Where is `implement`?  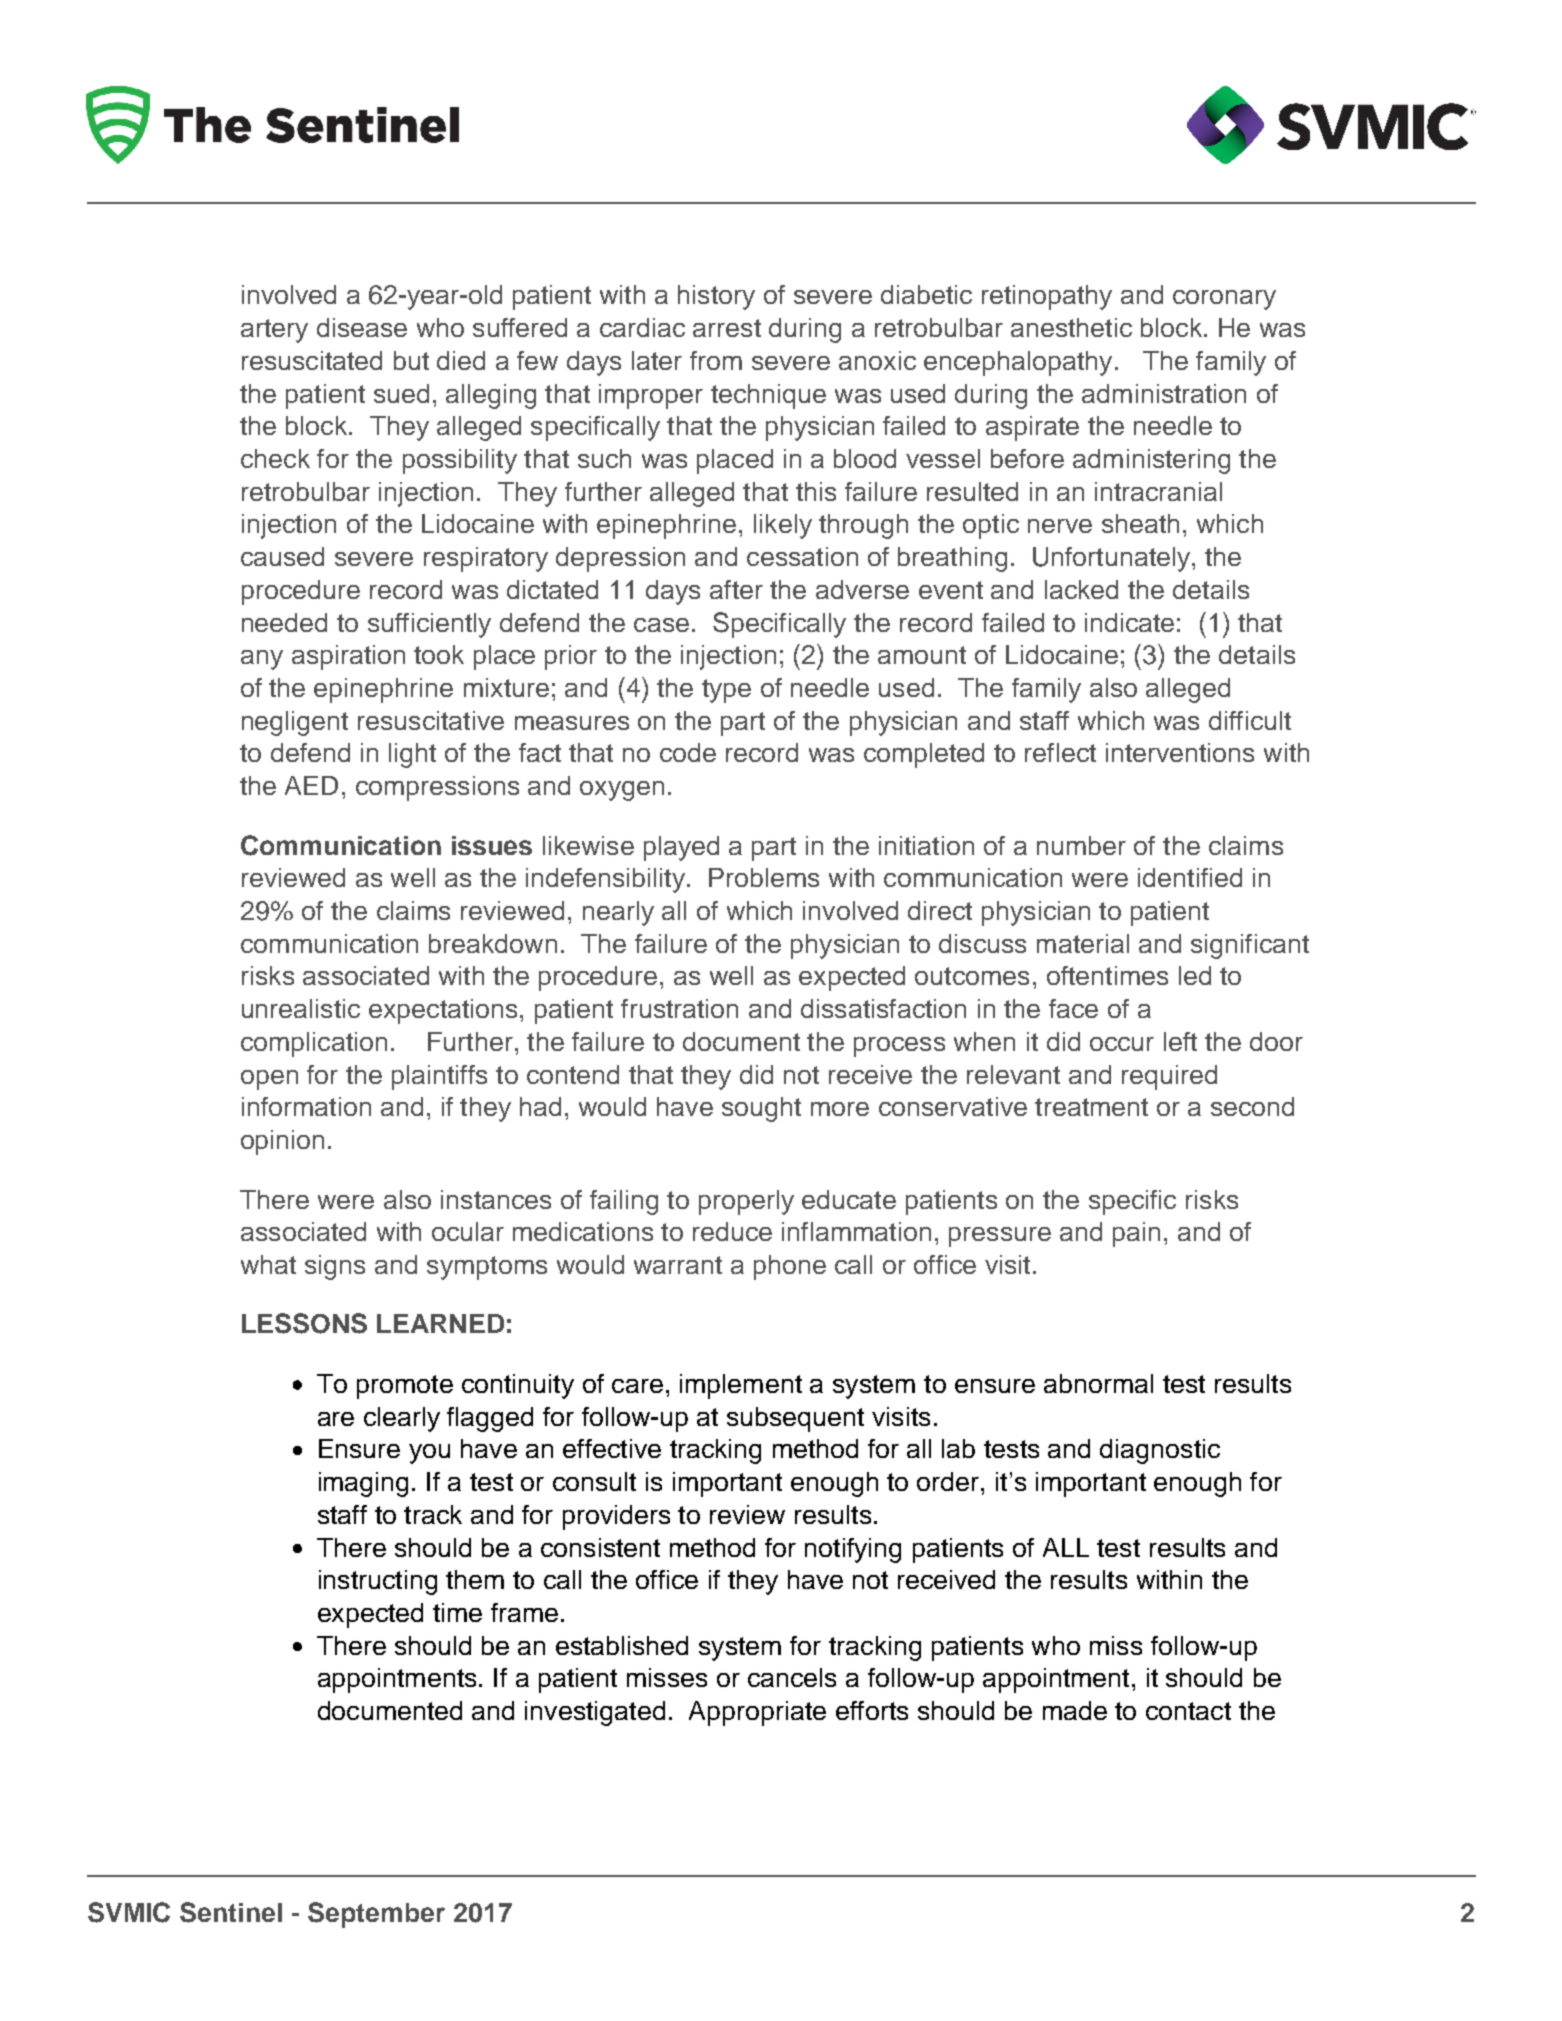
implement is located at coordinates (741, 1386).
